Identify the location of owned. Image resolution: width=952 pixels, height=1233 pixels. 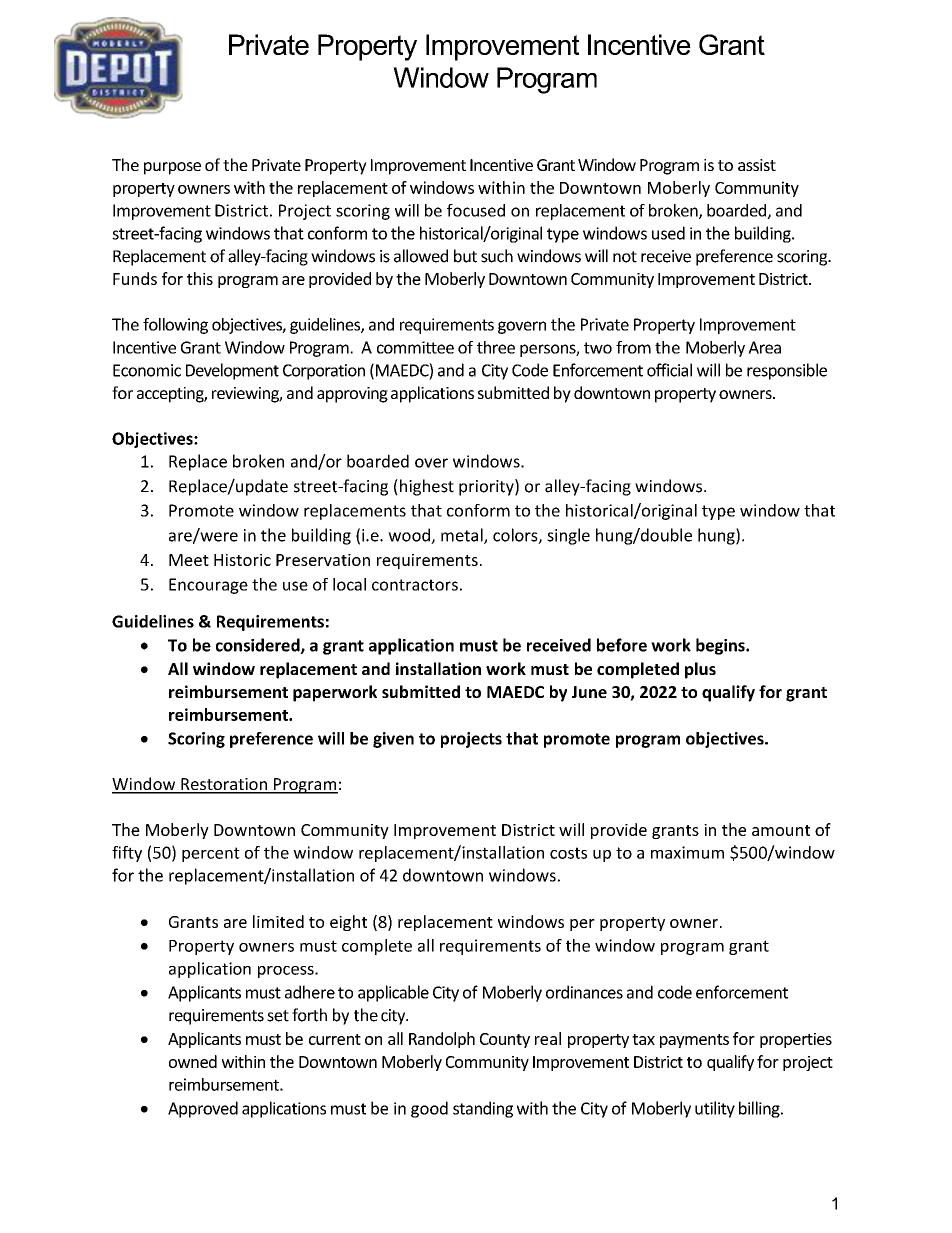
(193, 1061).
